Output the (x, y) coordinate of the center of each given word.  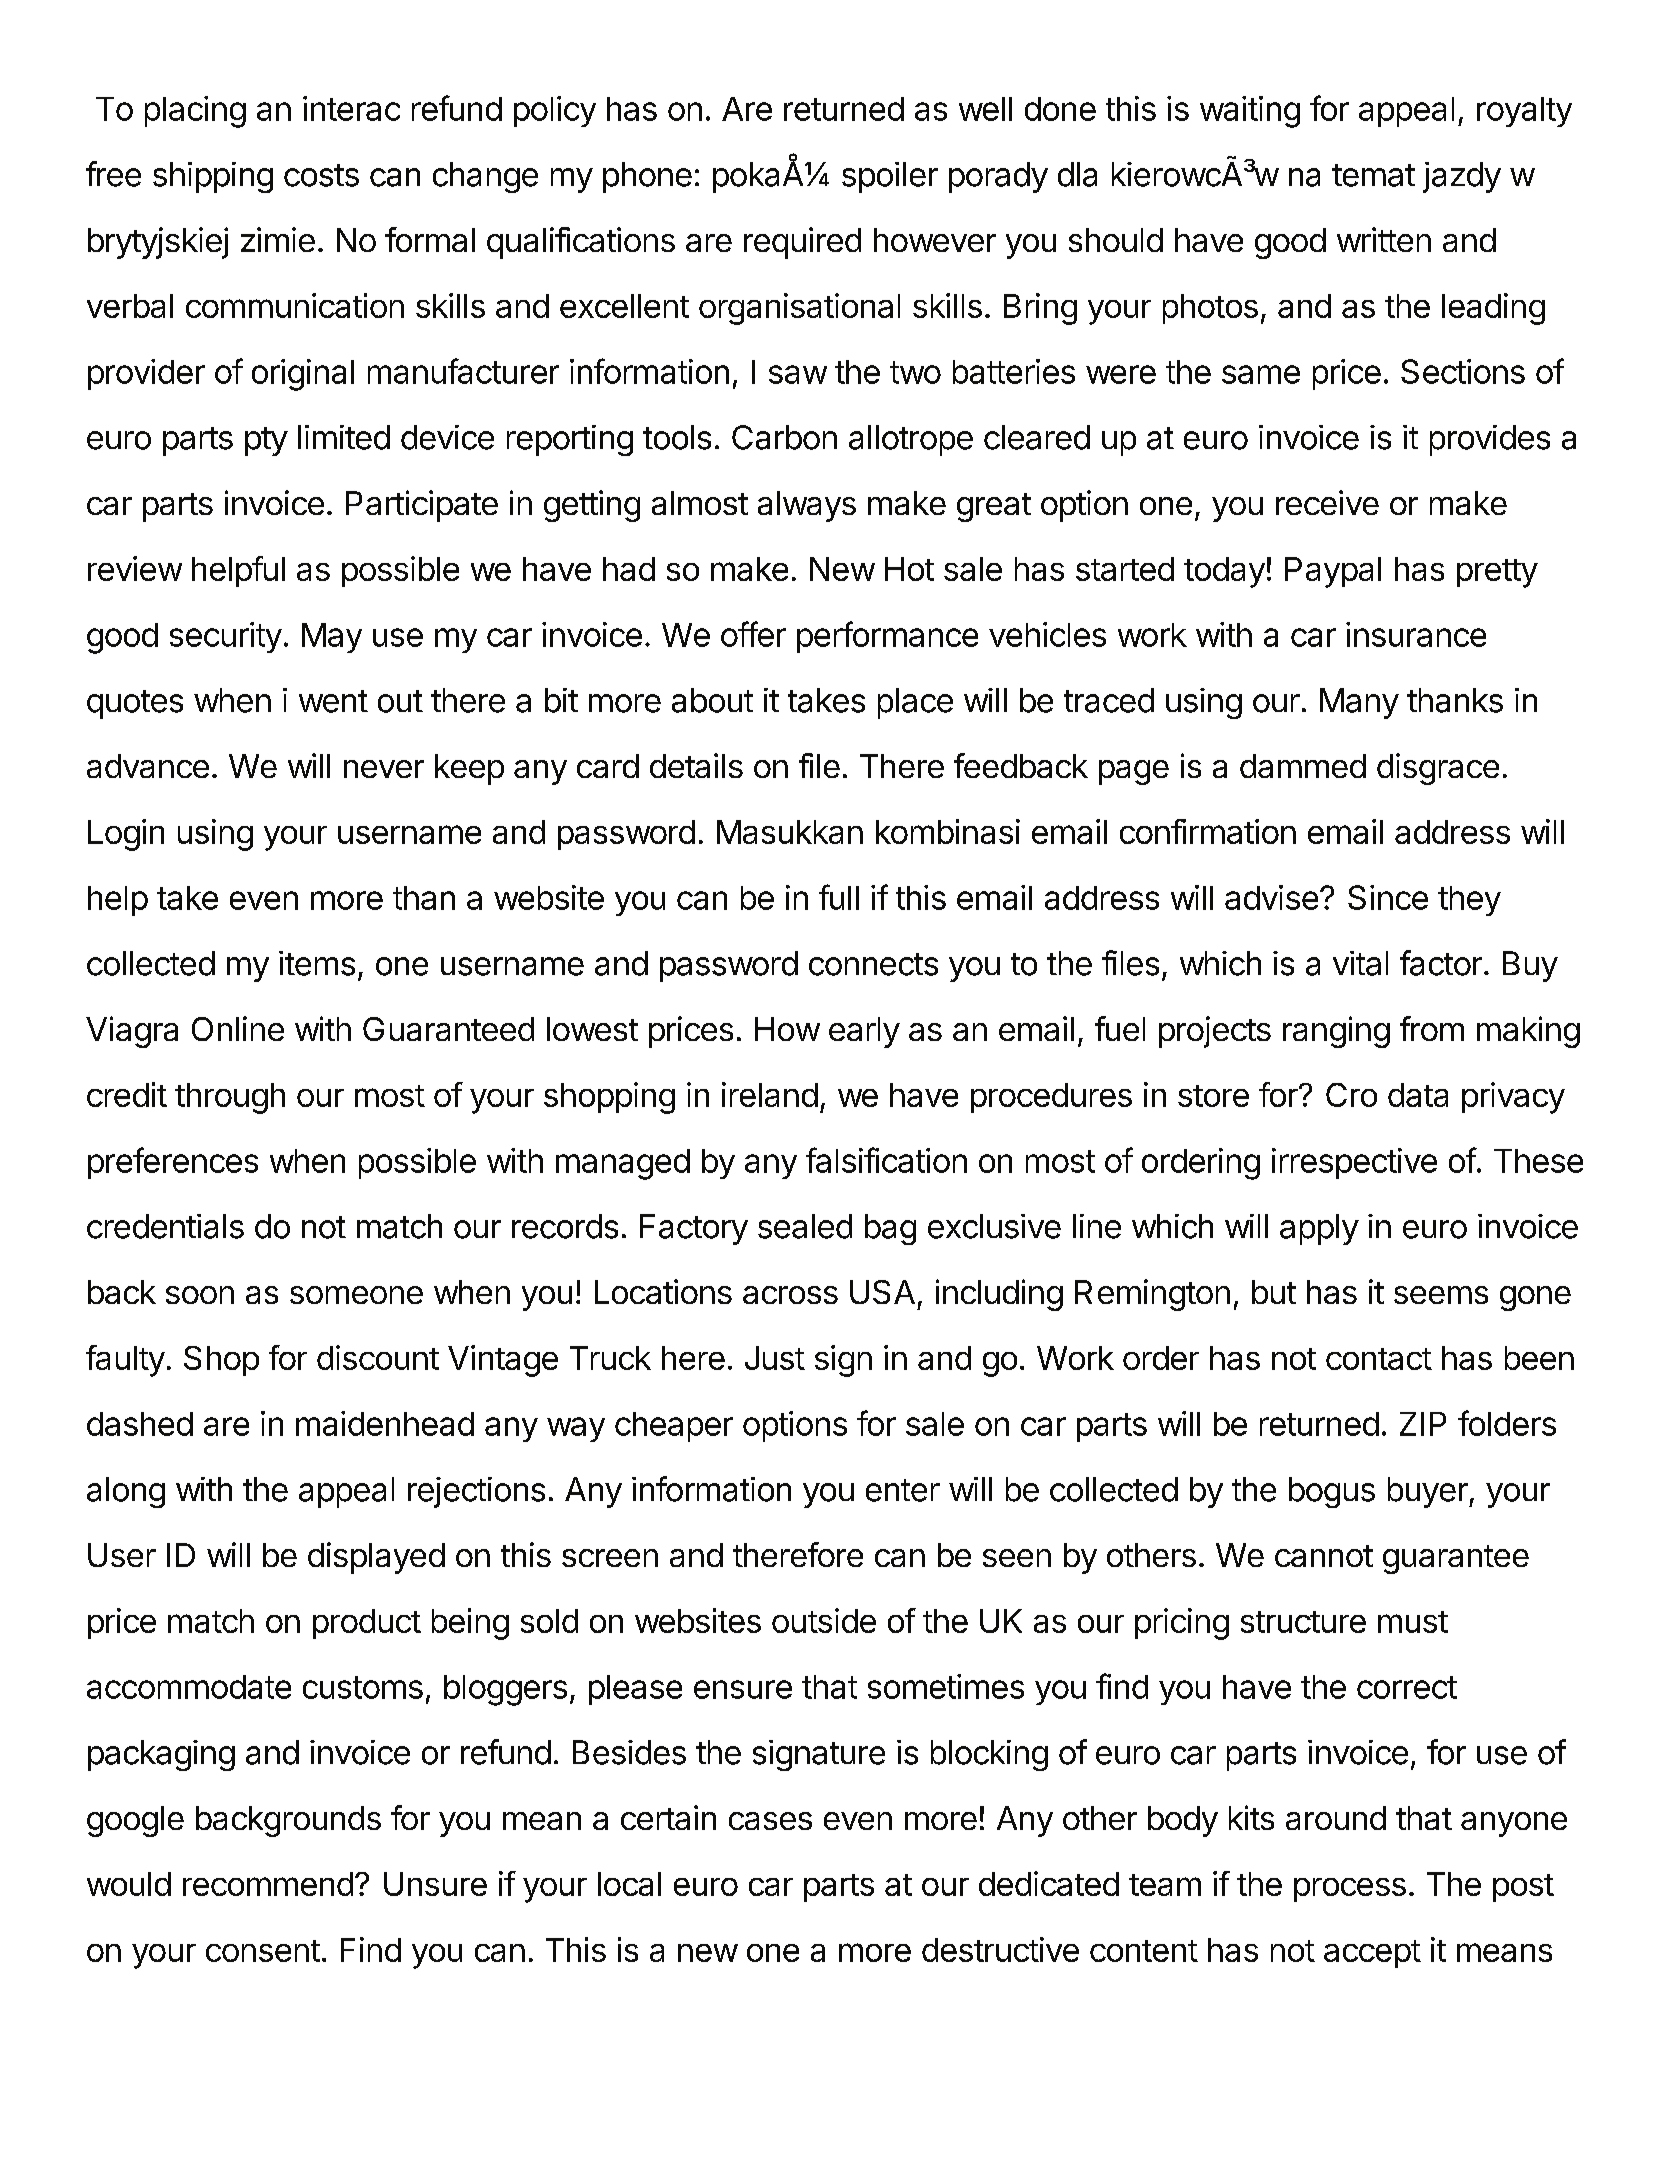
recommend (268, 1884)
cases (770, 1821)
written (1384, 239)
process (1350, 1890)
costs (321, 175)
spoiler (890, 177)
